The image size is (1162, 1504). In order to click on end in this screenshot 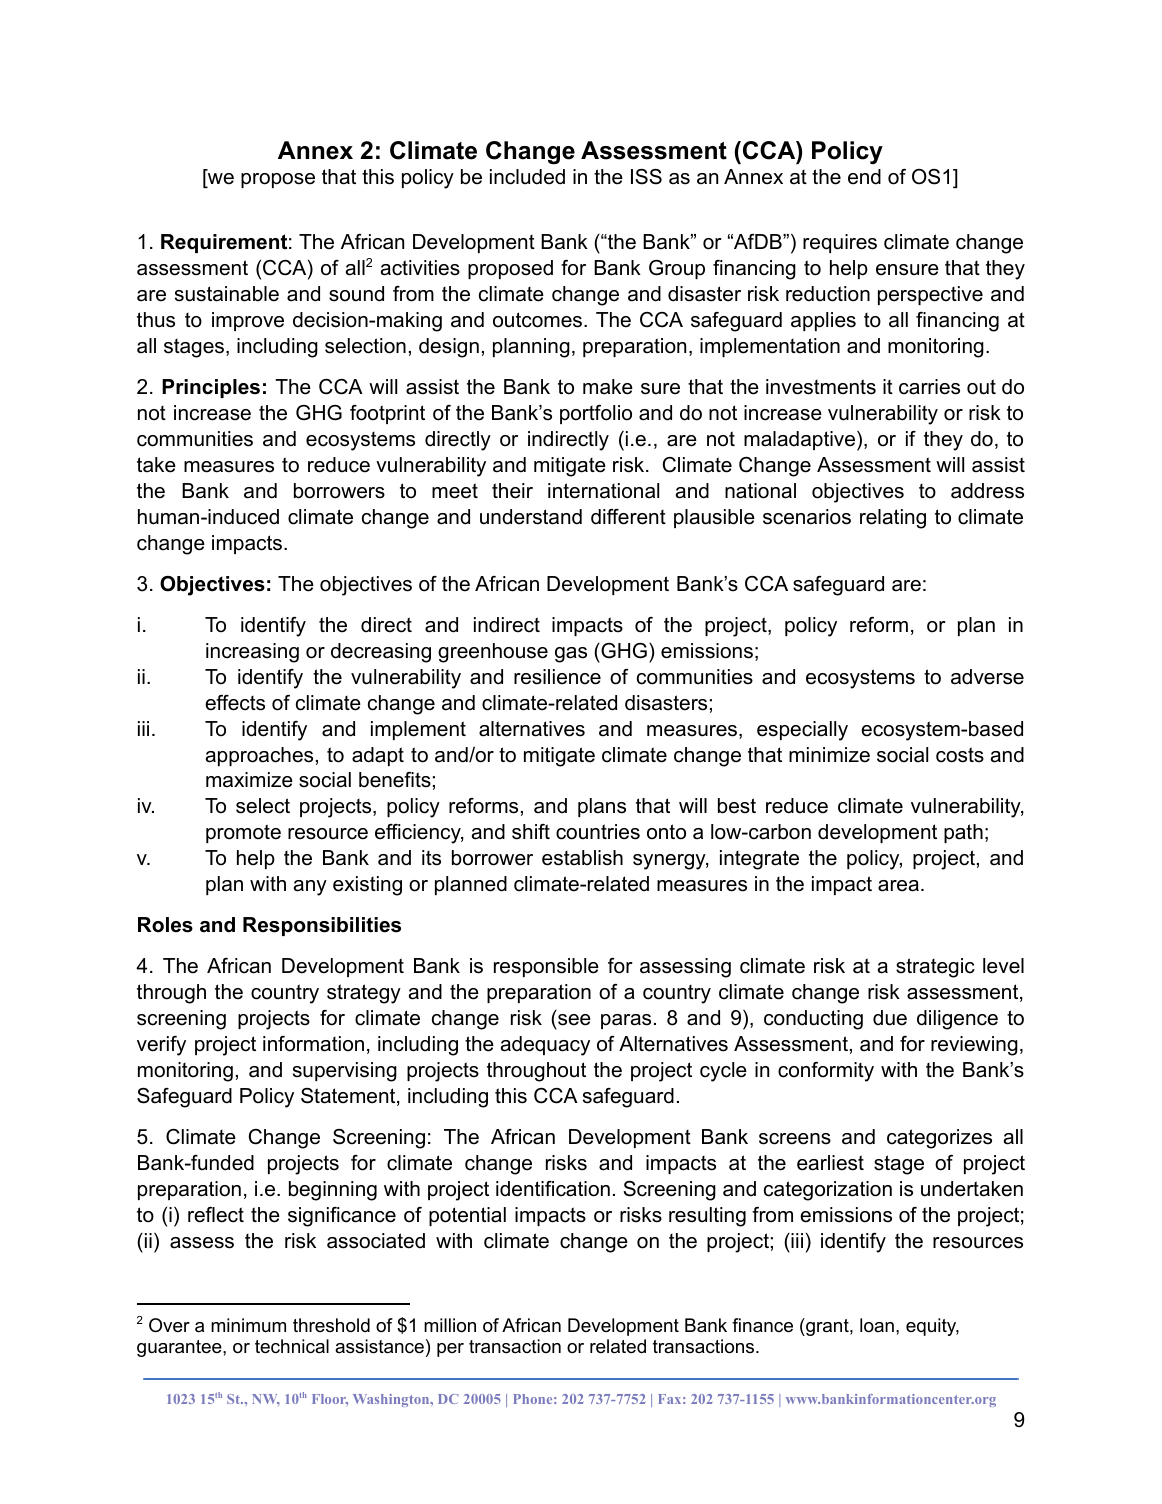, I will do `click(864, 177)`.
